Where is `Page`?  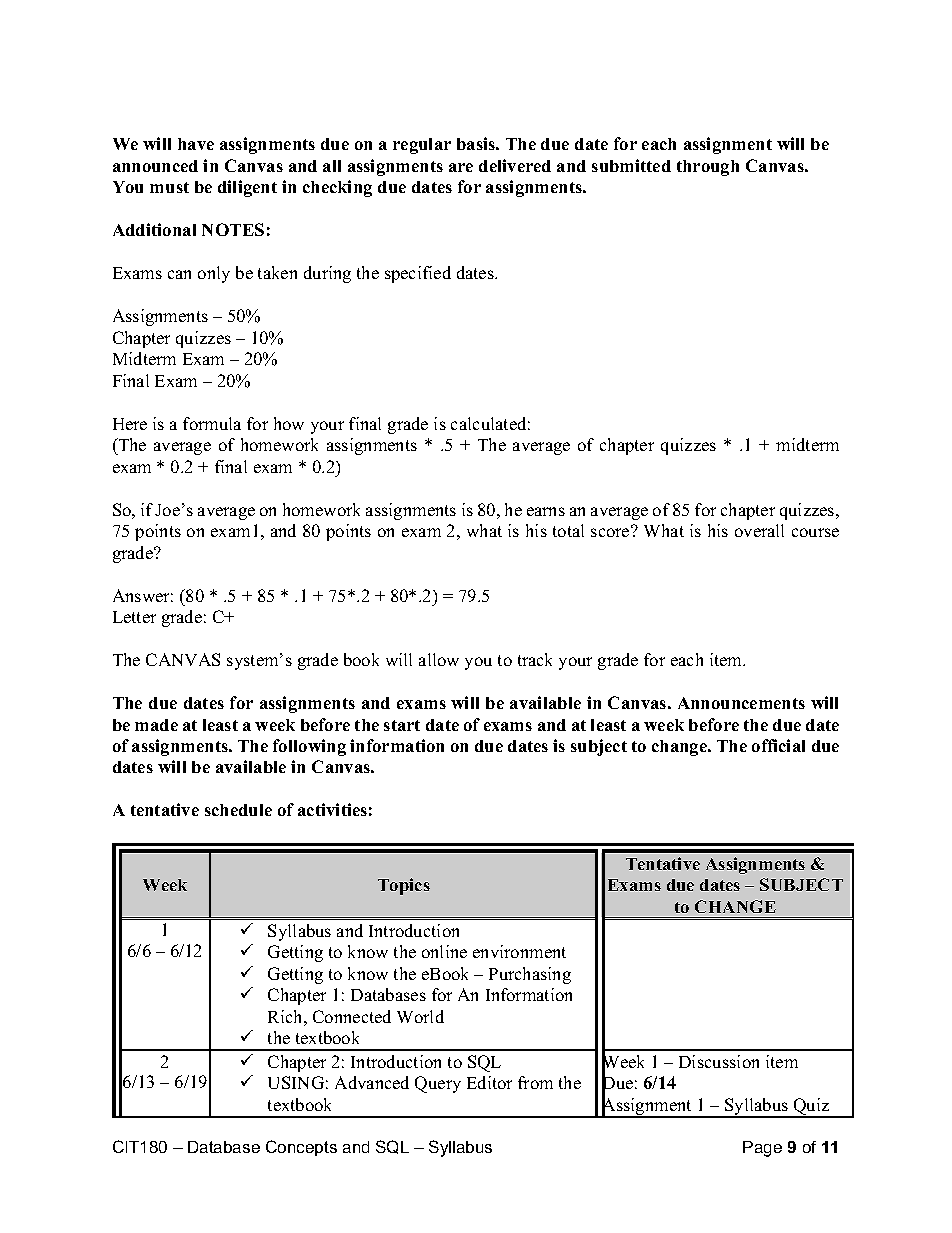 Page is located at coordinates (762, 1149).
